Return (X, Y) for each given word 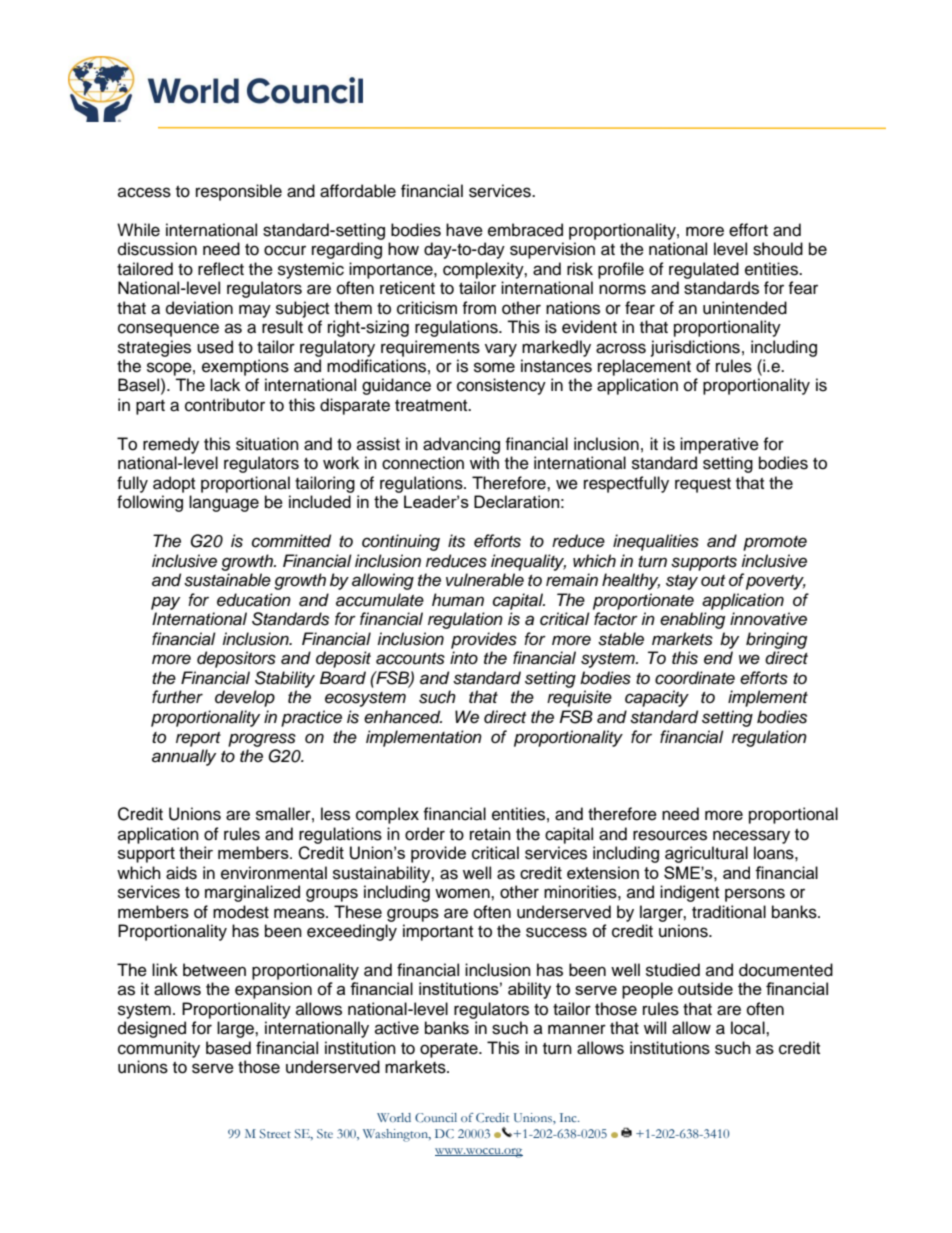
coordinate (695, 678)
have (464, 230)
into (464, 657)
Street (275, 1133)
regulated (704, 270)
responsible (239, 192)
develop (245, 698)
